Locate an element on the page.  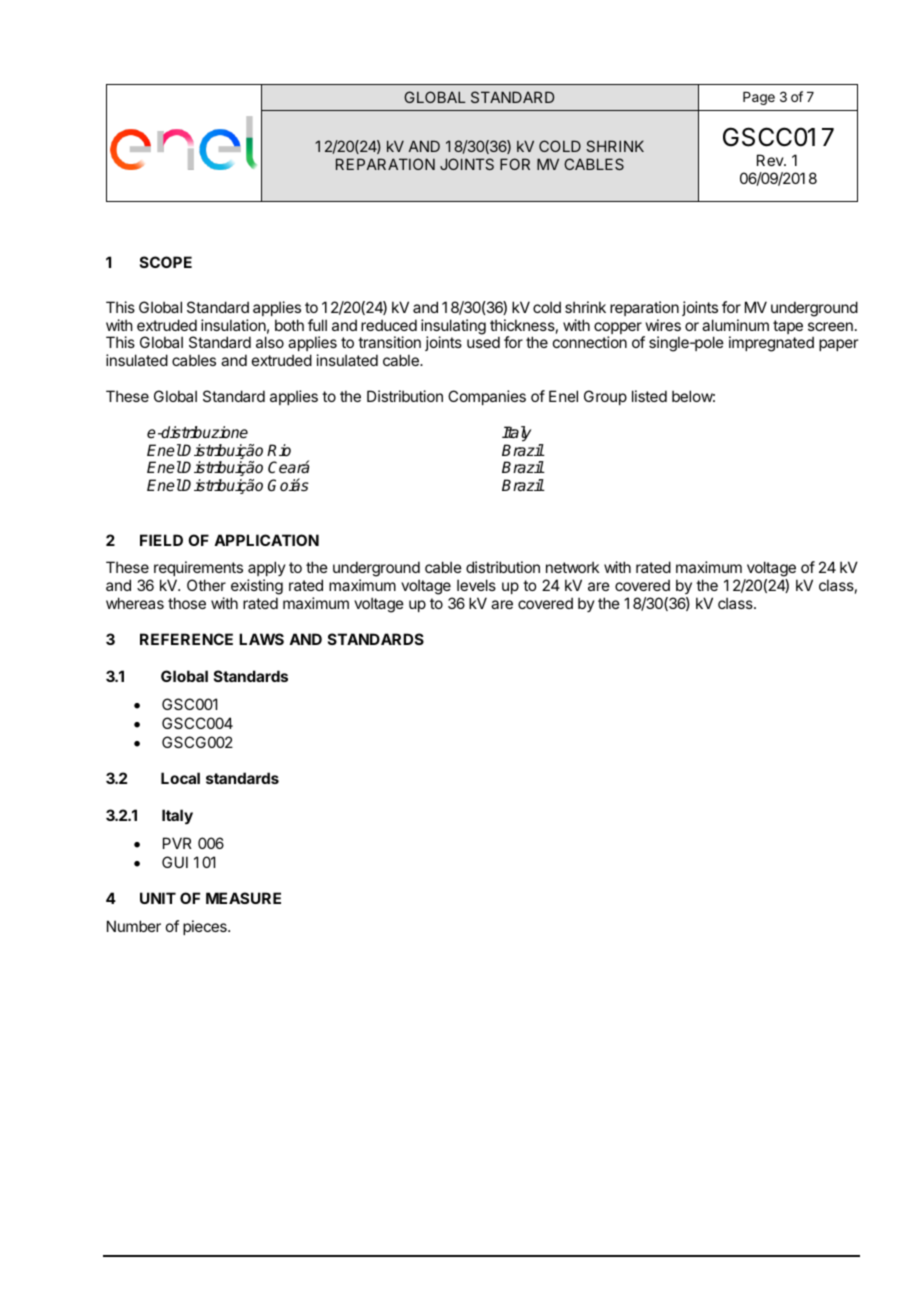
MEASURE is located at coordinates (243, 898).
